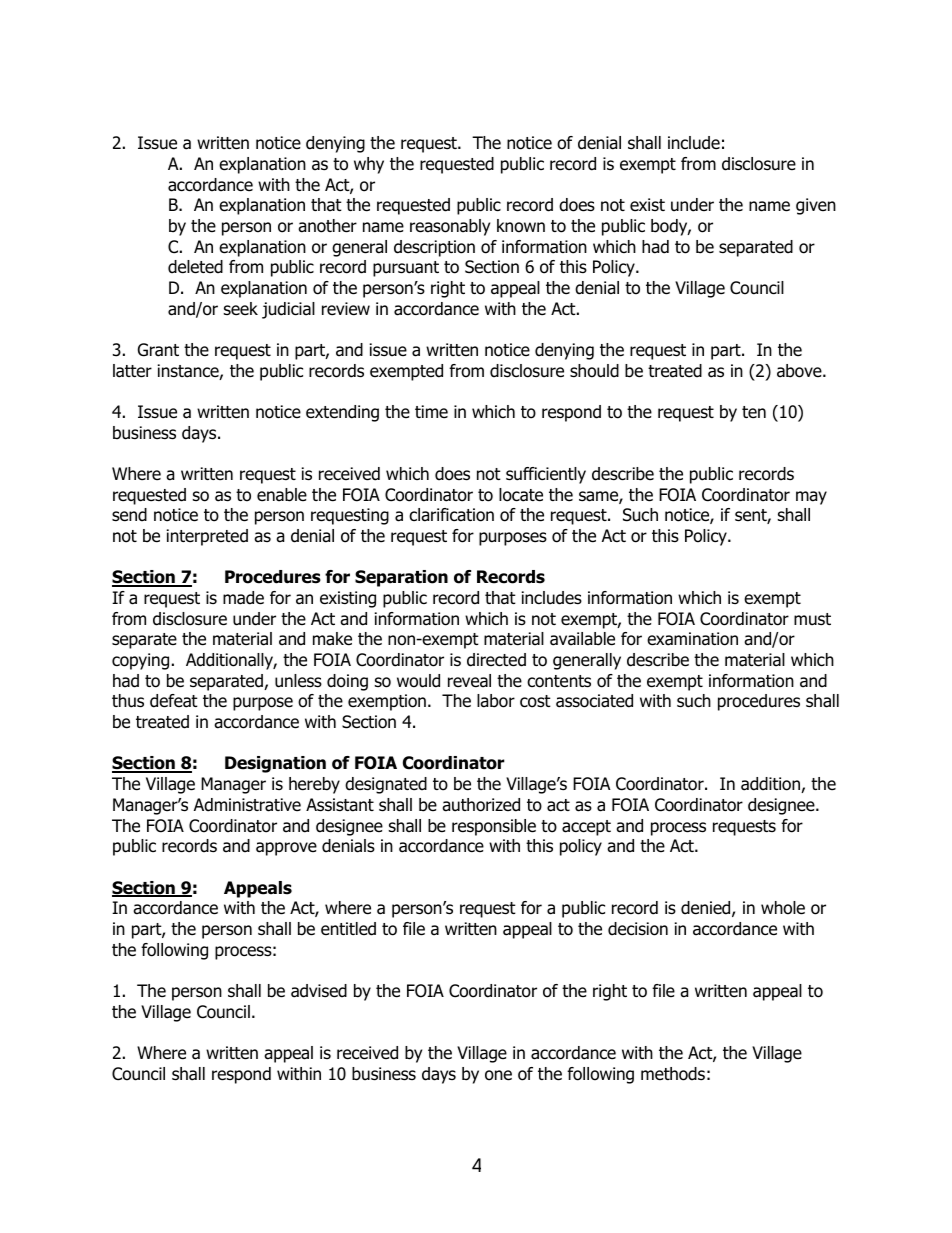 The image size is (952, 1233). What do you see at coordinates (243, 598) in the screenshot?
I see `made` at bounding box center [243, 598].
